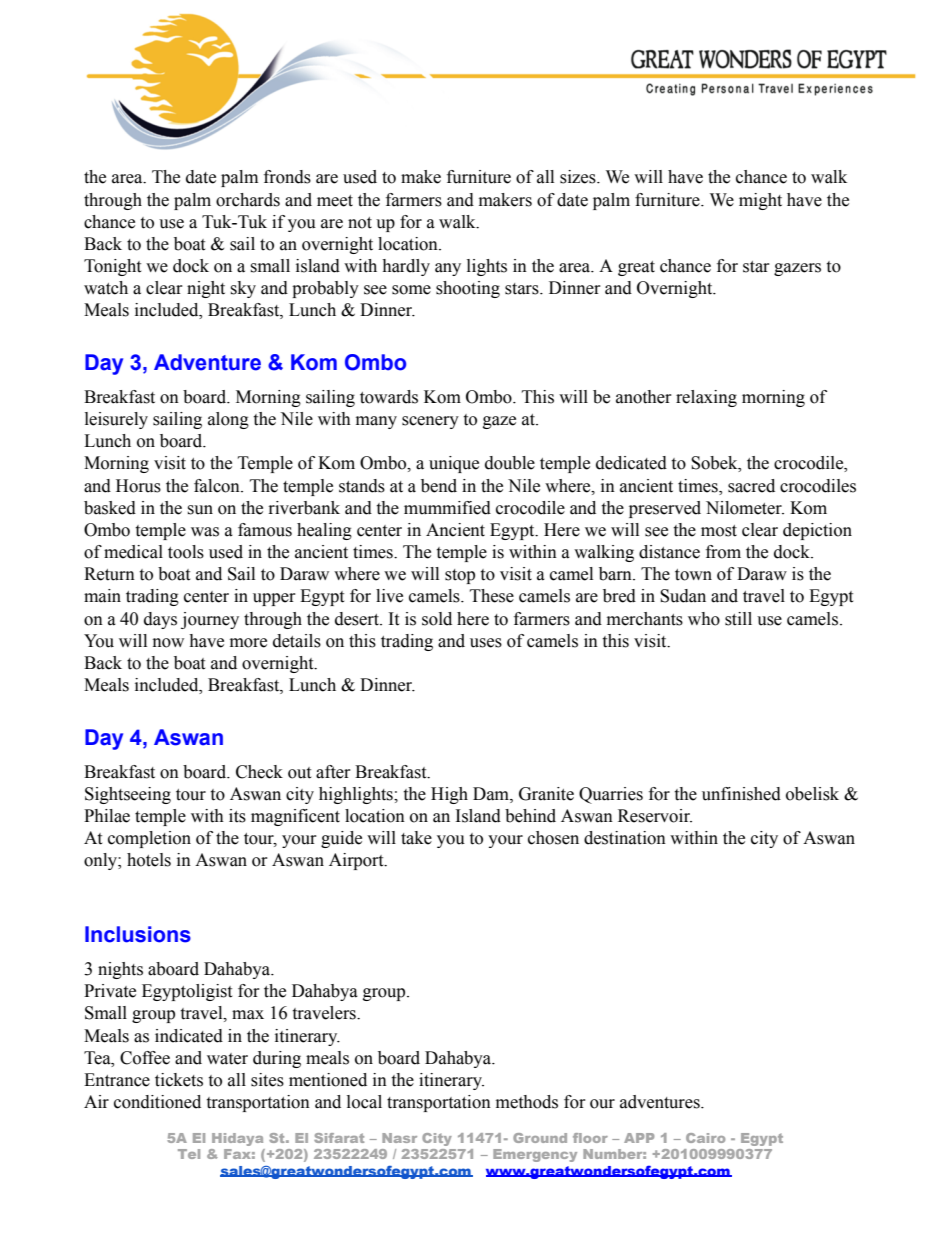  I want to click on destination, so click(625, 838).
